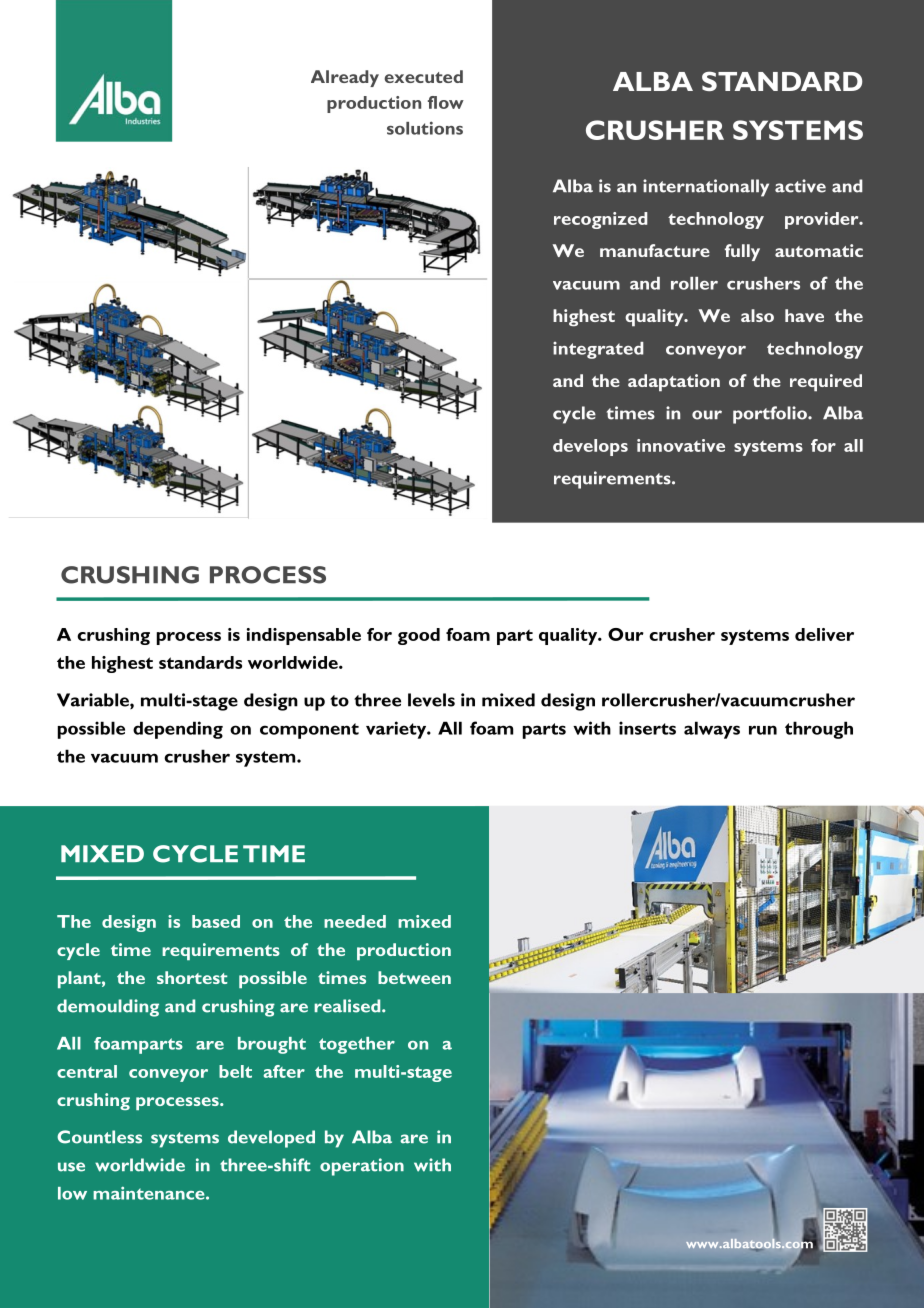 This screenshot has height=1308, width=924. What do you see at coordinates (216, 921) in the screenshot?
I see `based` at bounding box center [216, 921].
